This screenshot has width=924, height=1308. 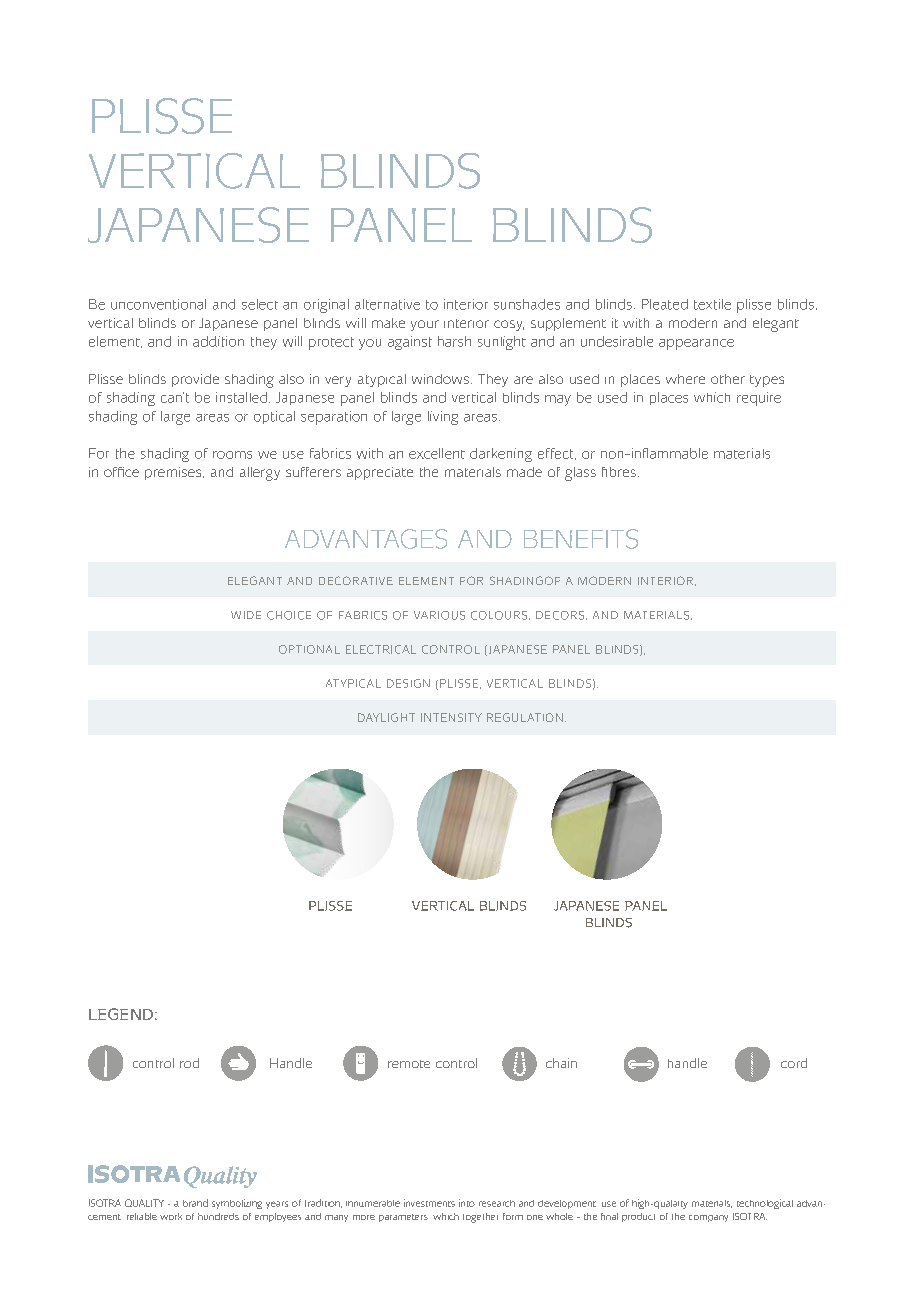 What do you see at coordinates (696, 344) in the screenshot?
I see `appearance` at bounding box center [696, 344].
